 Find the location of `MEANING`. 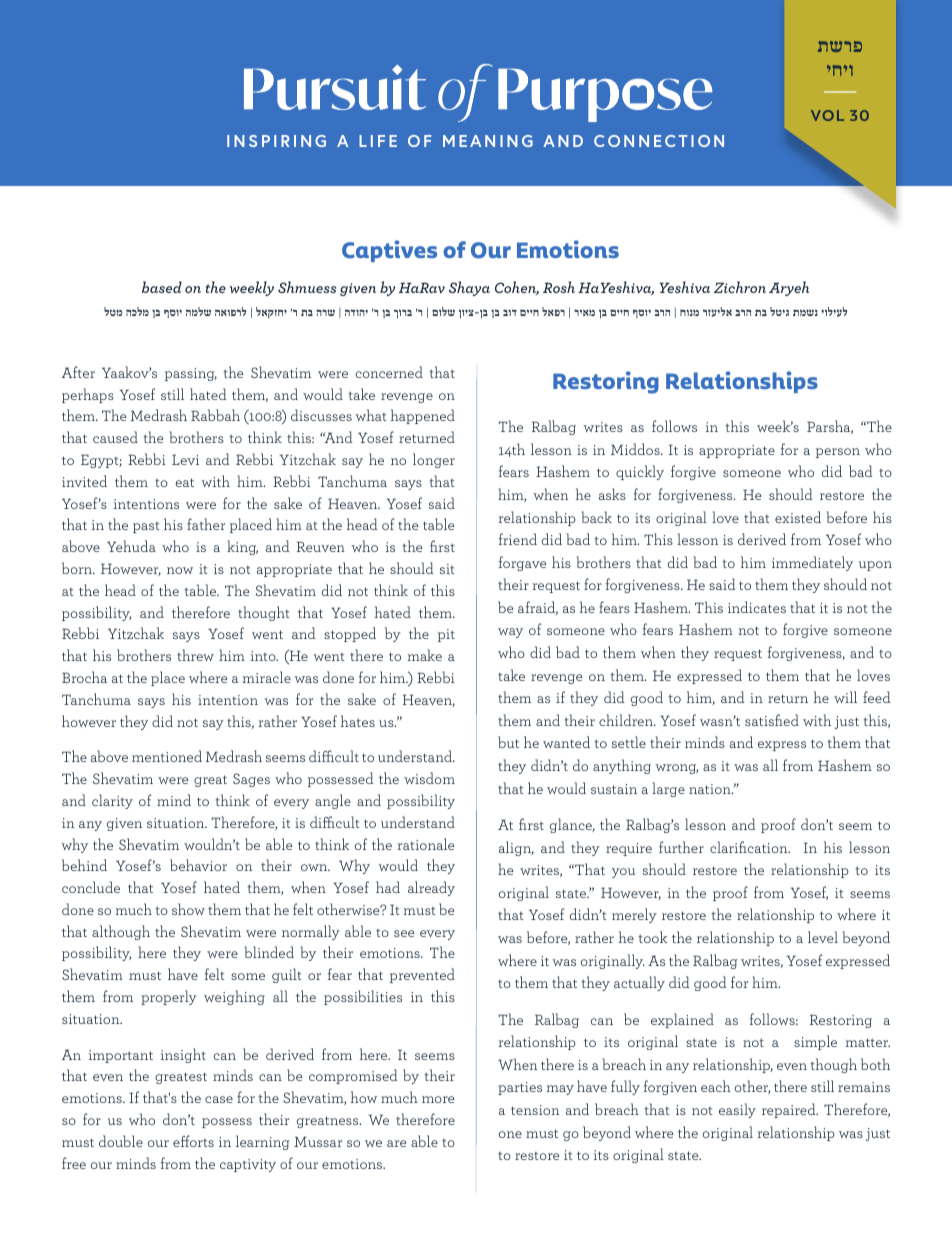

MEANING is located at coordinates (488, 141).
